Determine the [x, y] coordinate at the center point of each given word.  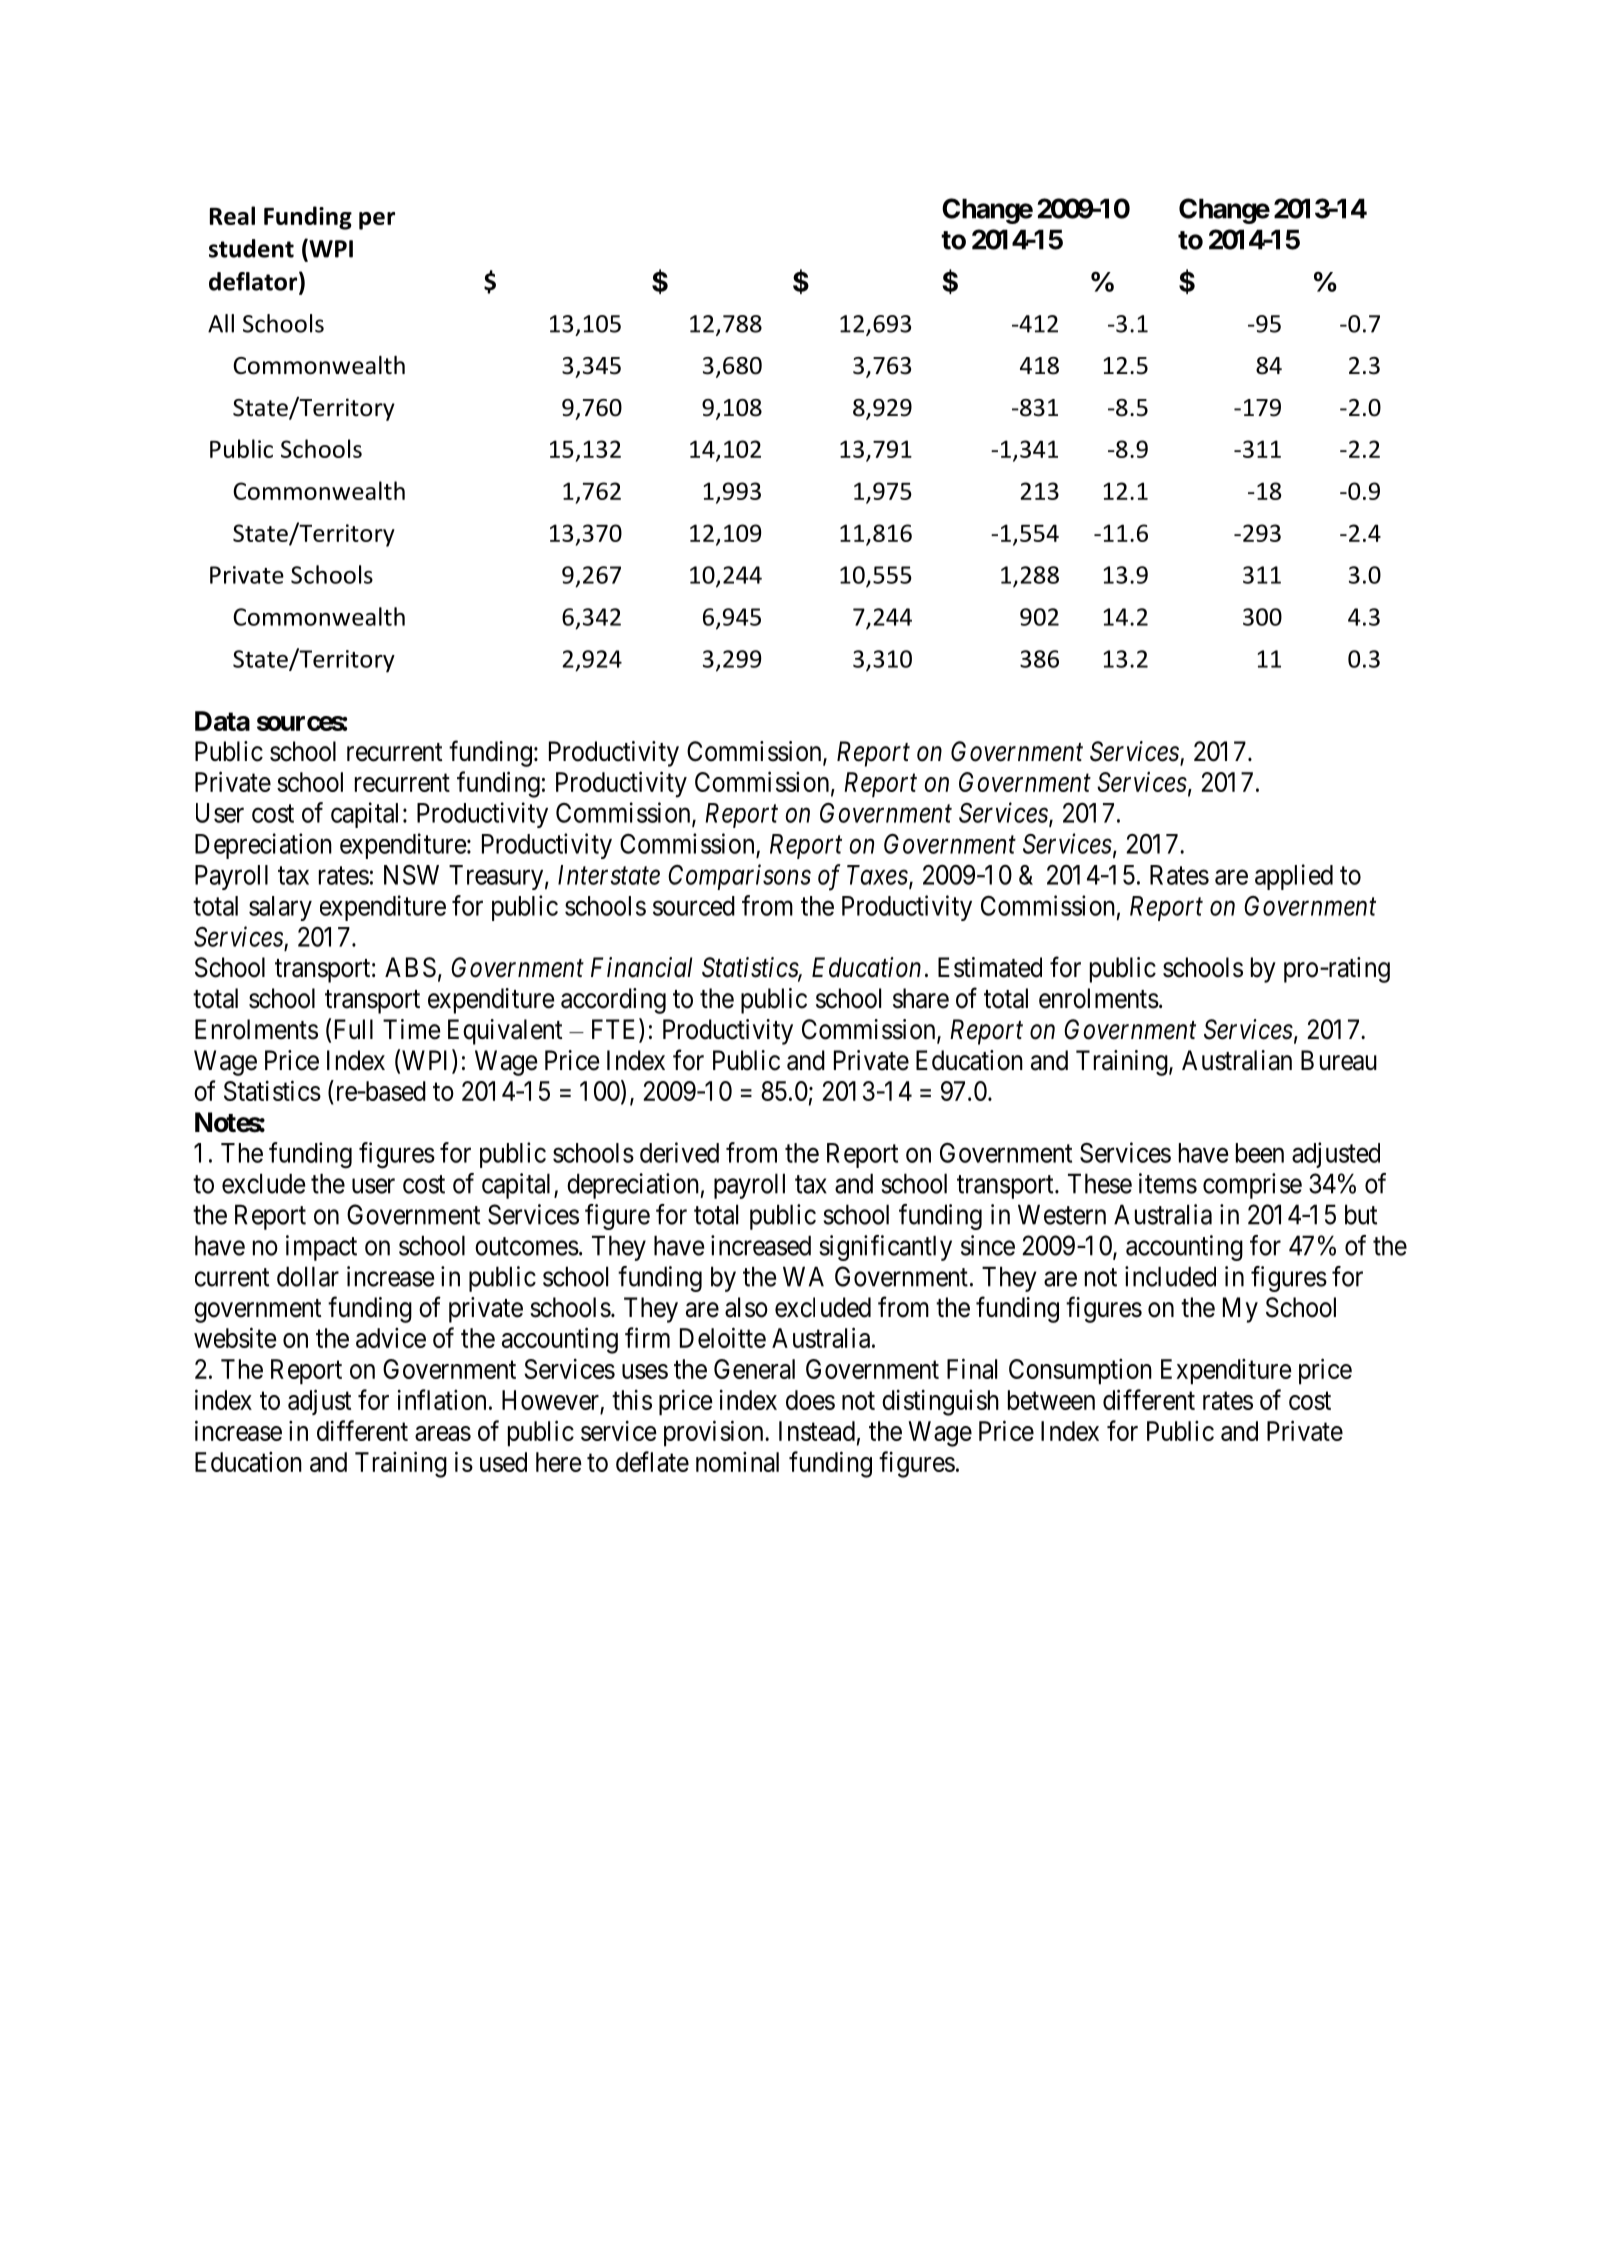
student [251, 248]
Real [232, 215]
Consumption [1080, 1372]
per [377, 221]
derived [679, 1152]
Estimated [990, 967]
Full [354, 1029]
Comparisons [739, 877]
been [1260, 1153]
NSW [411, 875]
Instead [817, 1431]
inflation [442, 1399]
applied [1294, 877]
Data [222, 721]
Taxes [877, 875]
